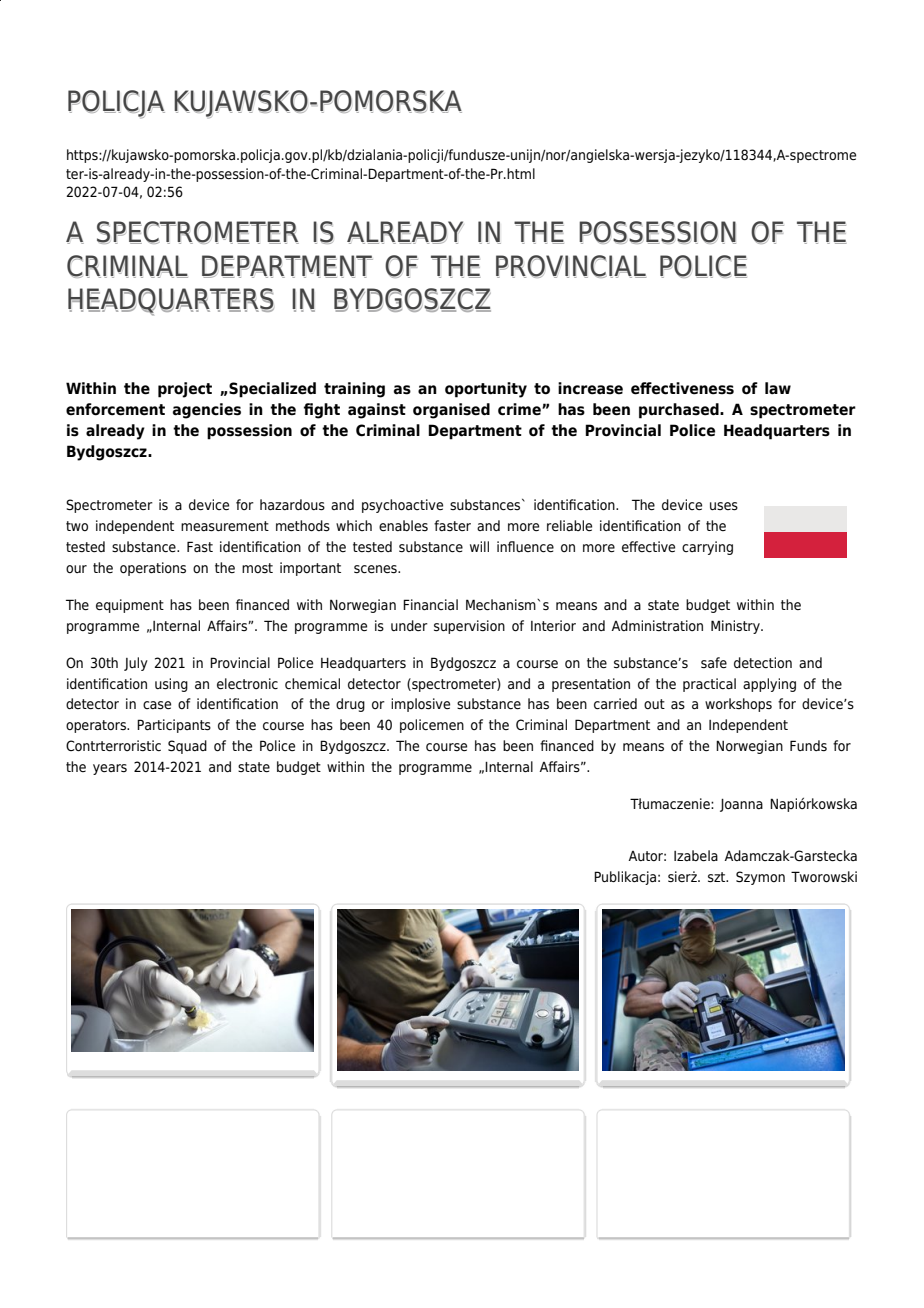 Image resolution: width=924 pixels, height=1308 pixels. Describe the element at coordinates (185, 390) in the screenshot. I see `project` at that location.
